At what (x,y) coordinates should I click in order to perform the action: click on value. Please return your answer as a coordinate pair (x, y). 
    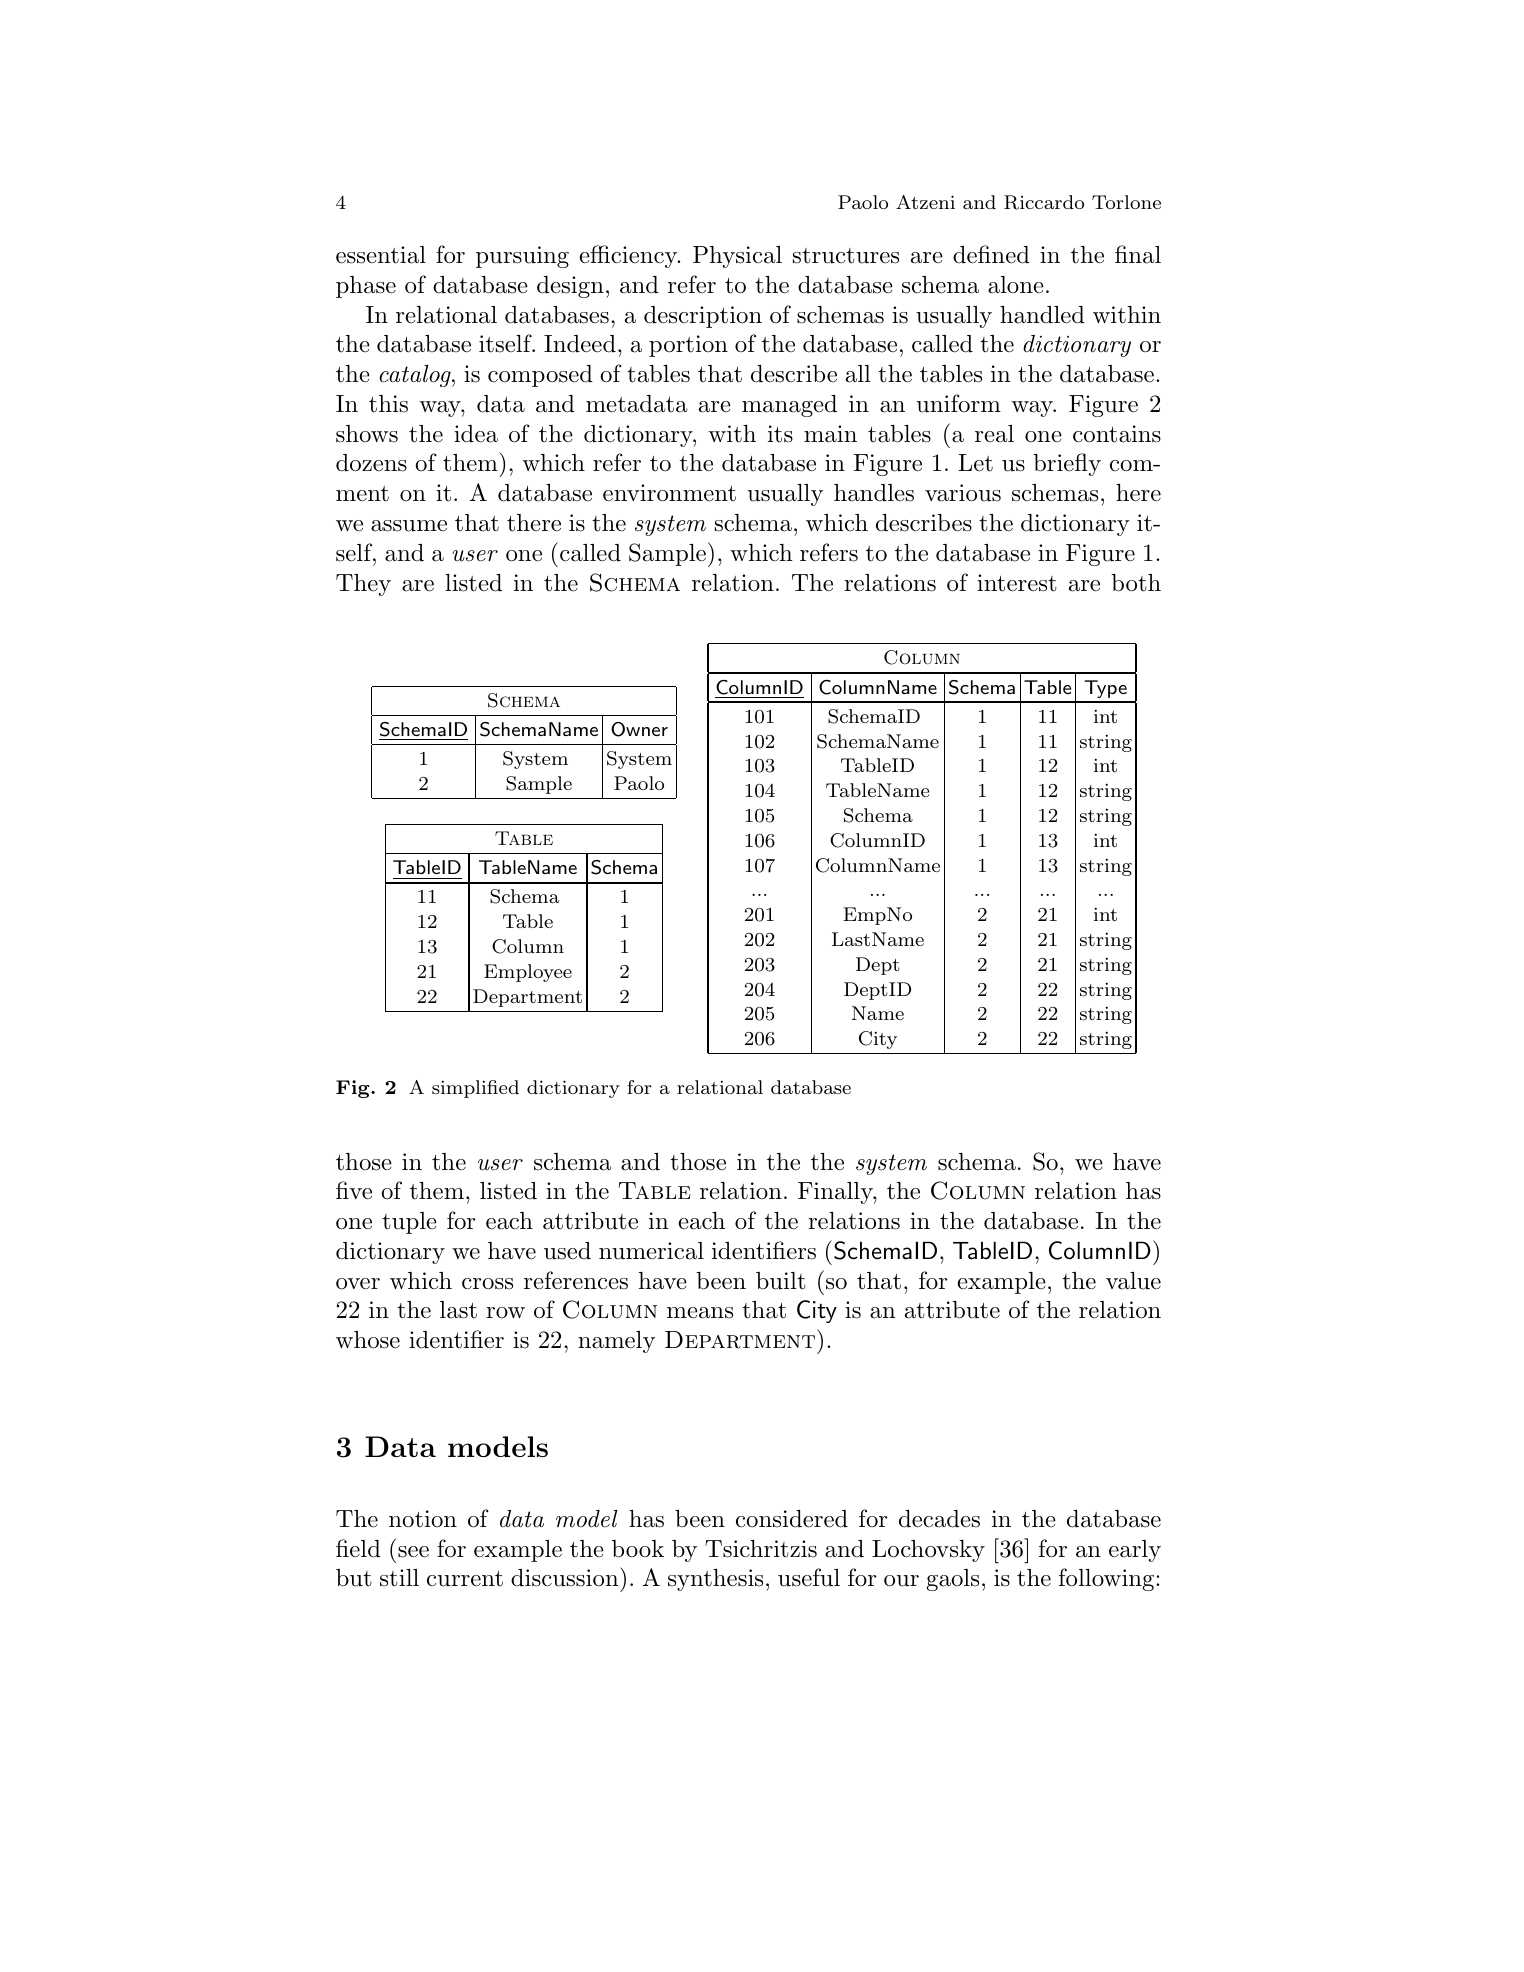
    Looking at the image, I should click on (1133, 1281).
